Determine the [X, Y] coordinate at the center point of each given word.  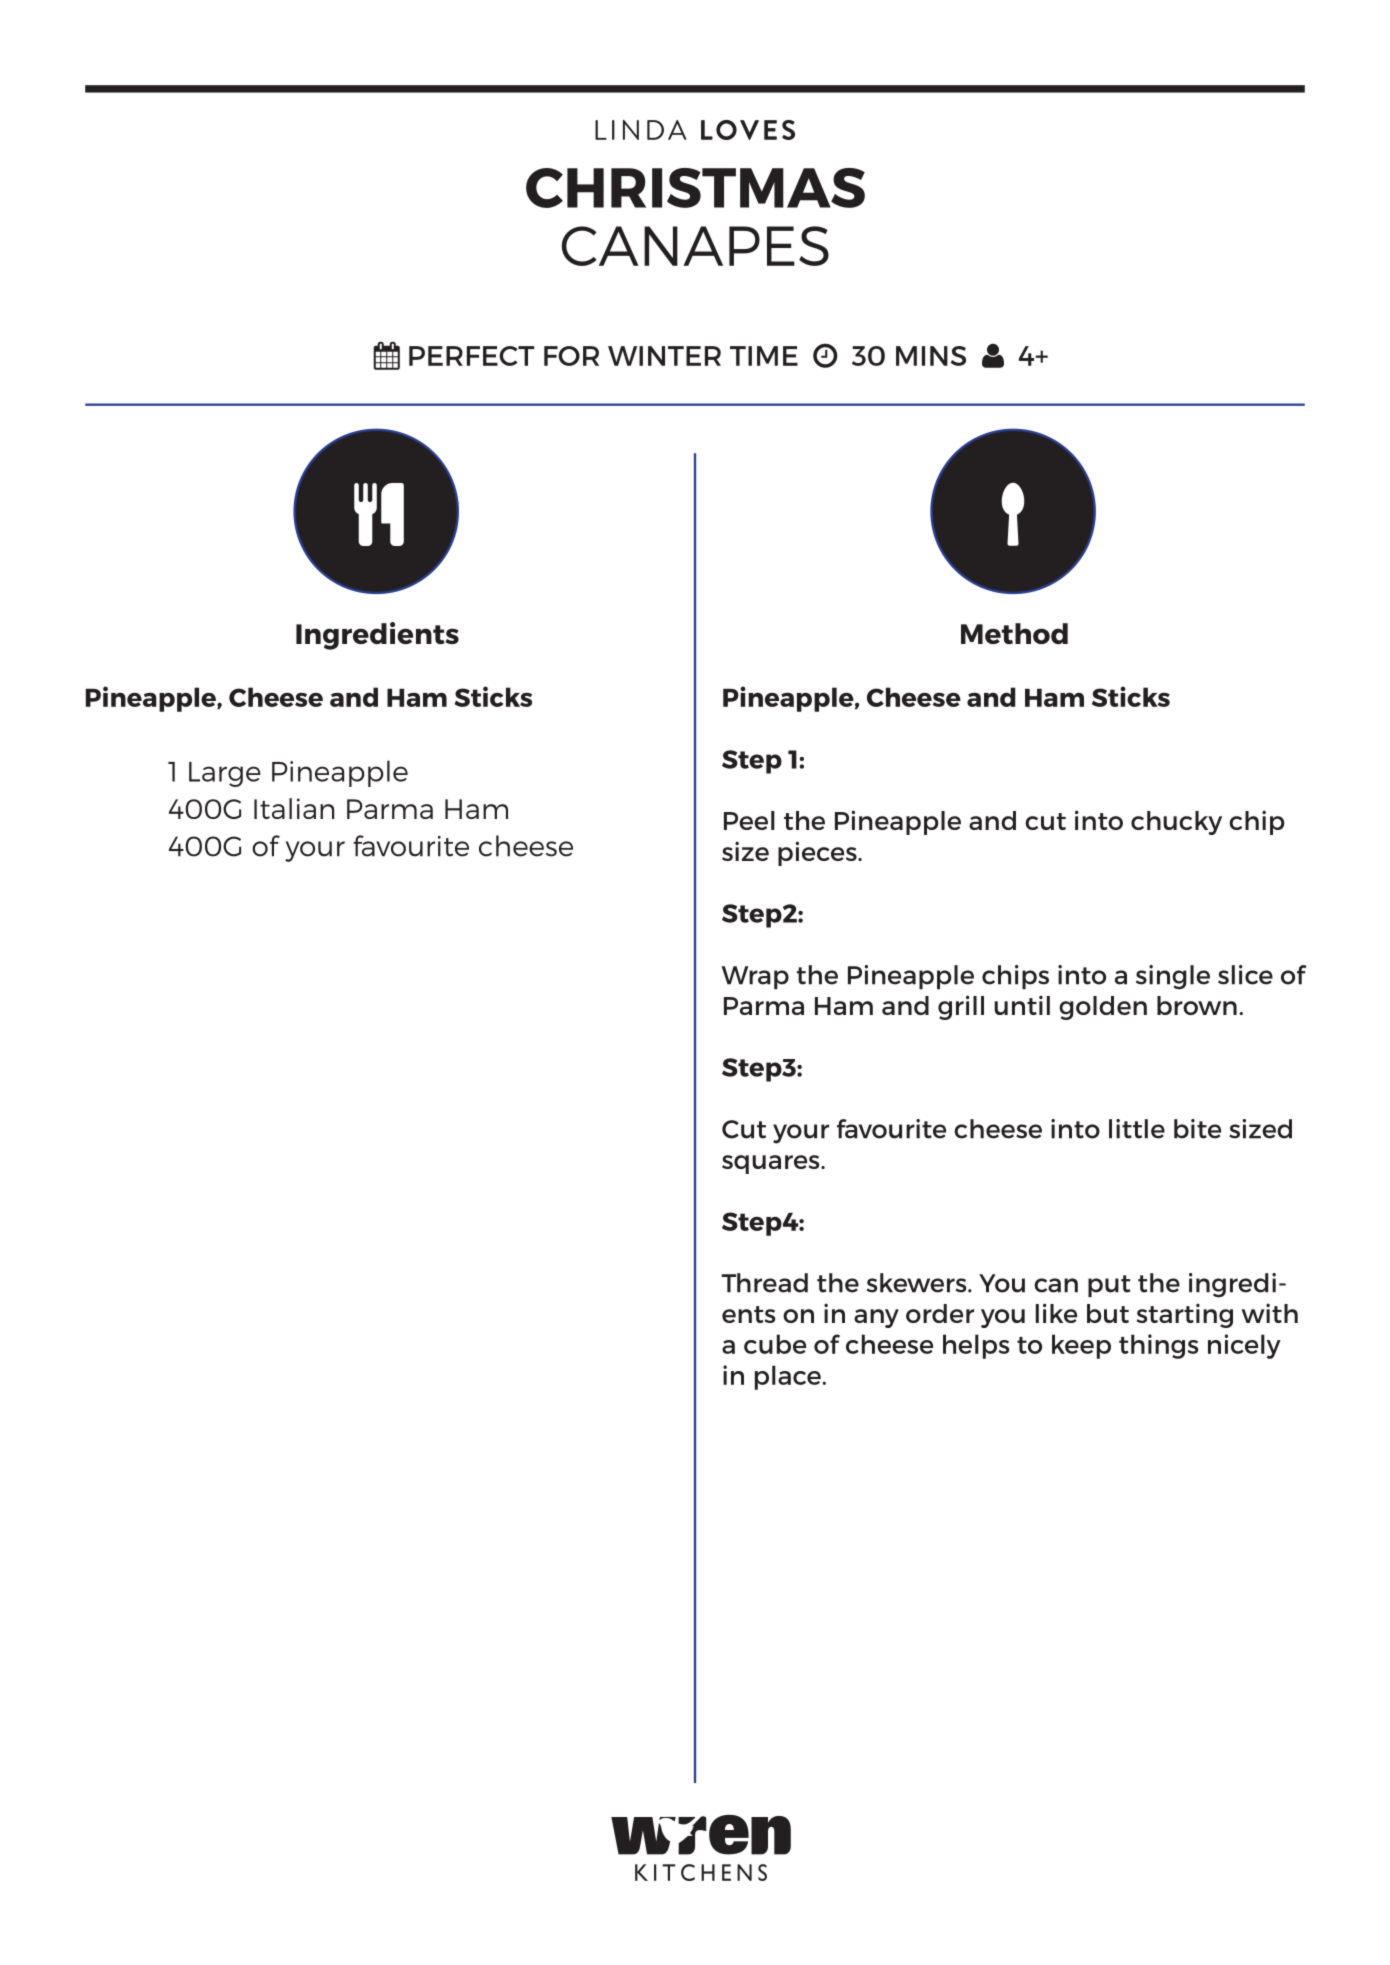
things [1158, 1346]
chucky [1176, 823]
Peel [749, 820]
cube [775, 1344]
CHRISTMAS [695, 188]
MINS [931, 356]
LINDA [641, 130]
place [789, 1377]
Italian [294, 808]
